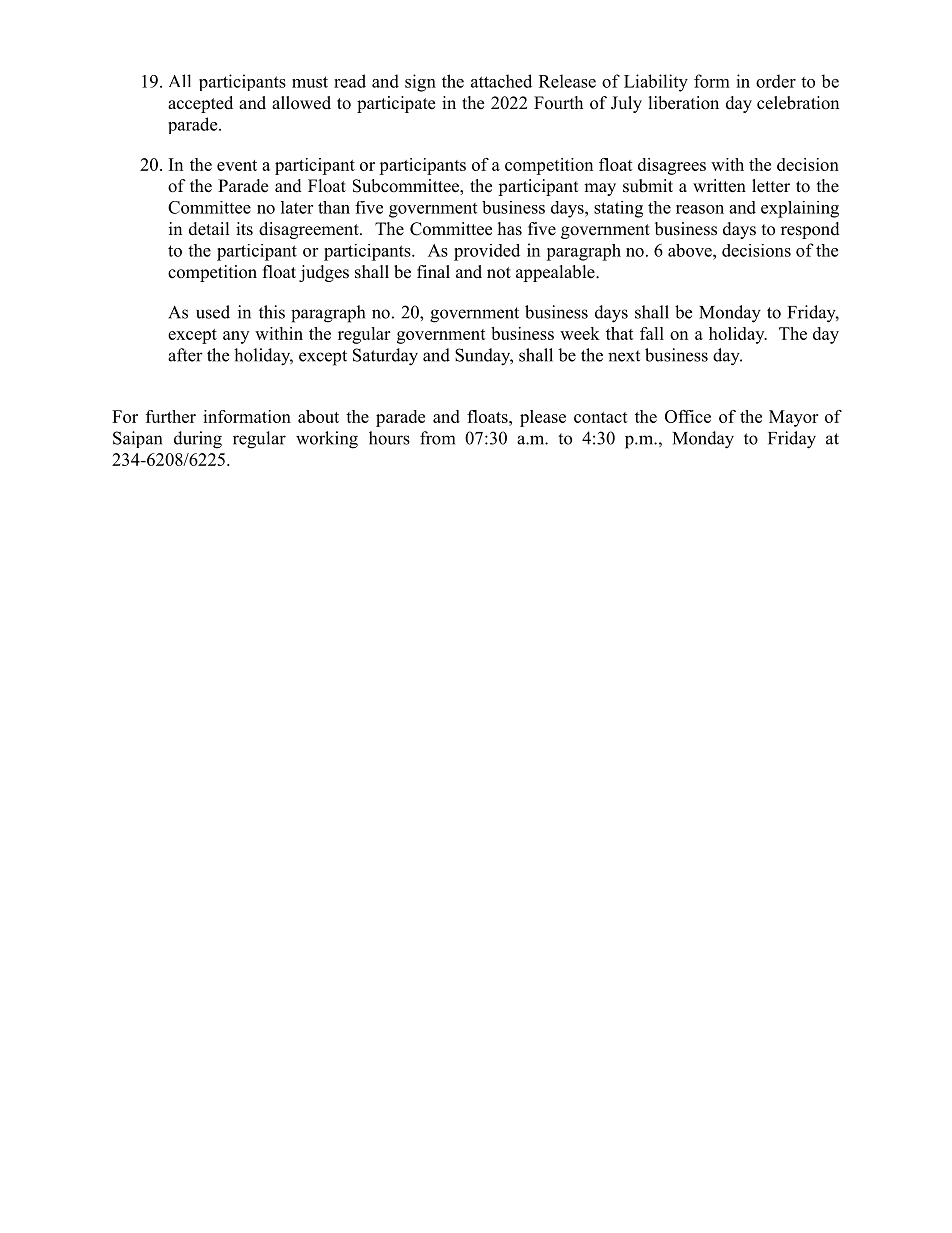  I want to click on later, so click(297, 207).
